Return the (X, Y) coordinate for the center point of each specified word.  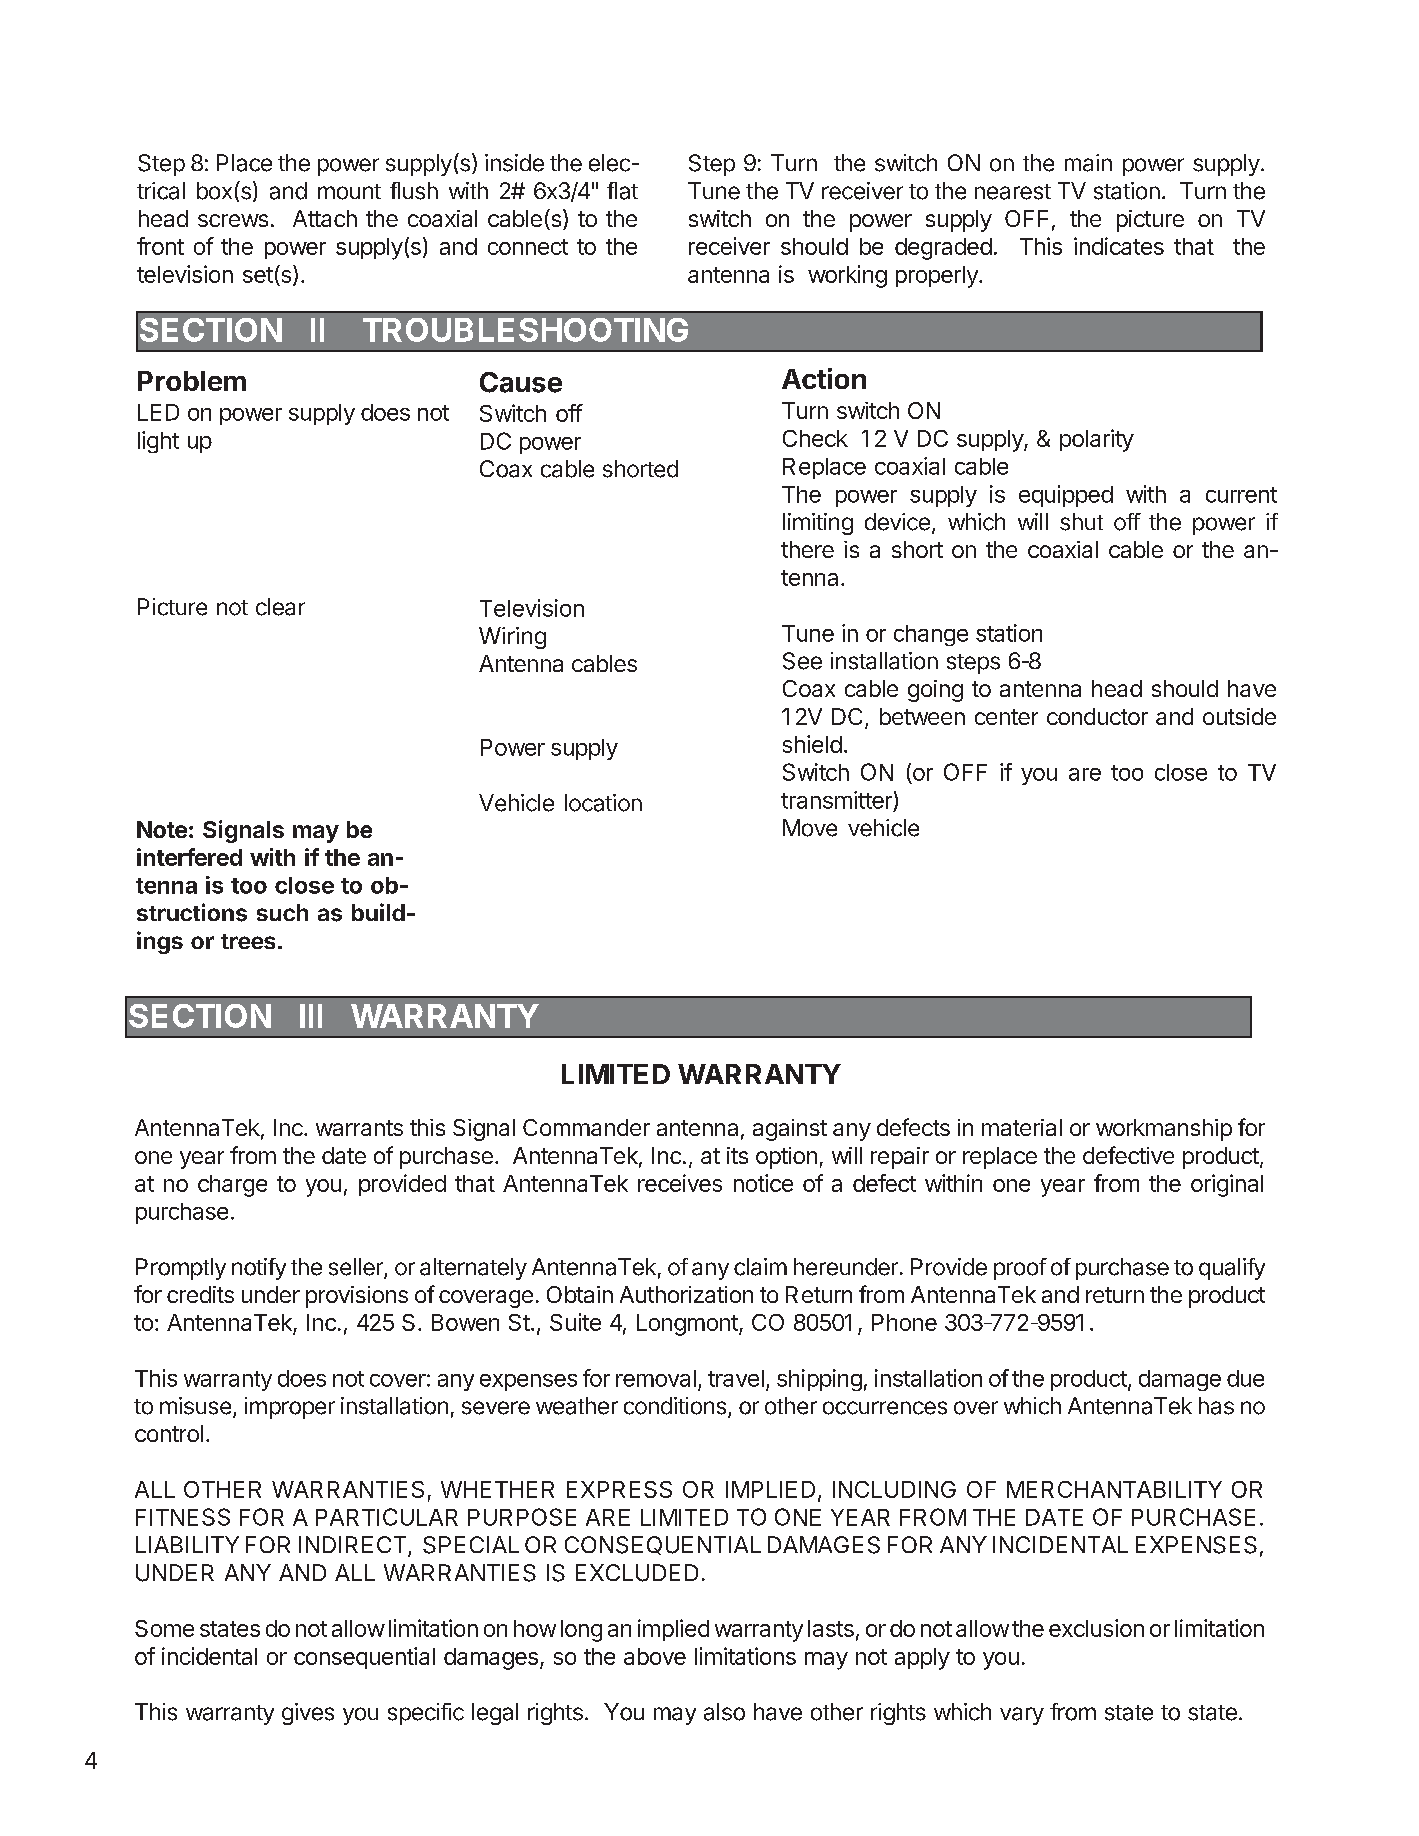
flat (622, 191)
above (655, 1656)
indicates (1119, 246)
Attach (325, 218)
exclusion (1096, 1628)
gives (308, 1714)
